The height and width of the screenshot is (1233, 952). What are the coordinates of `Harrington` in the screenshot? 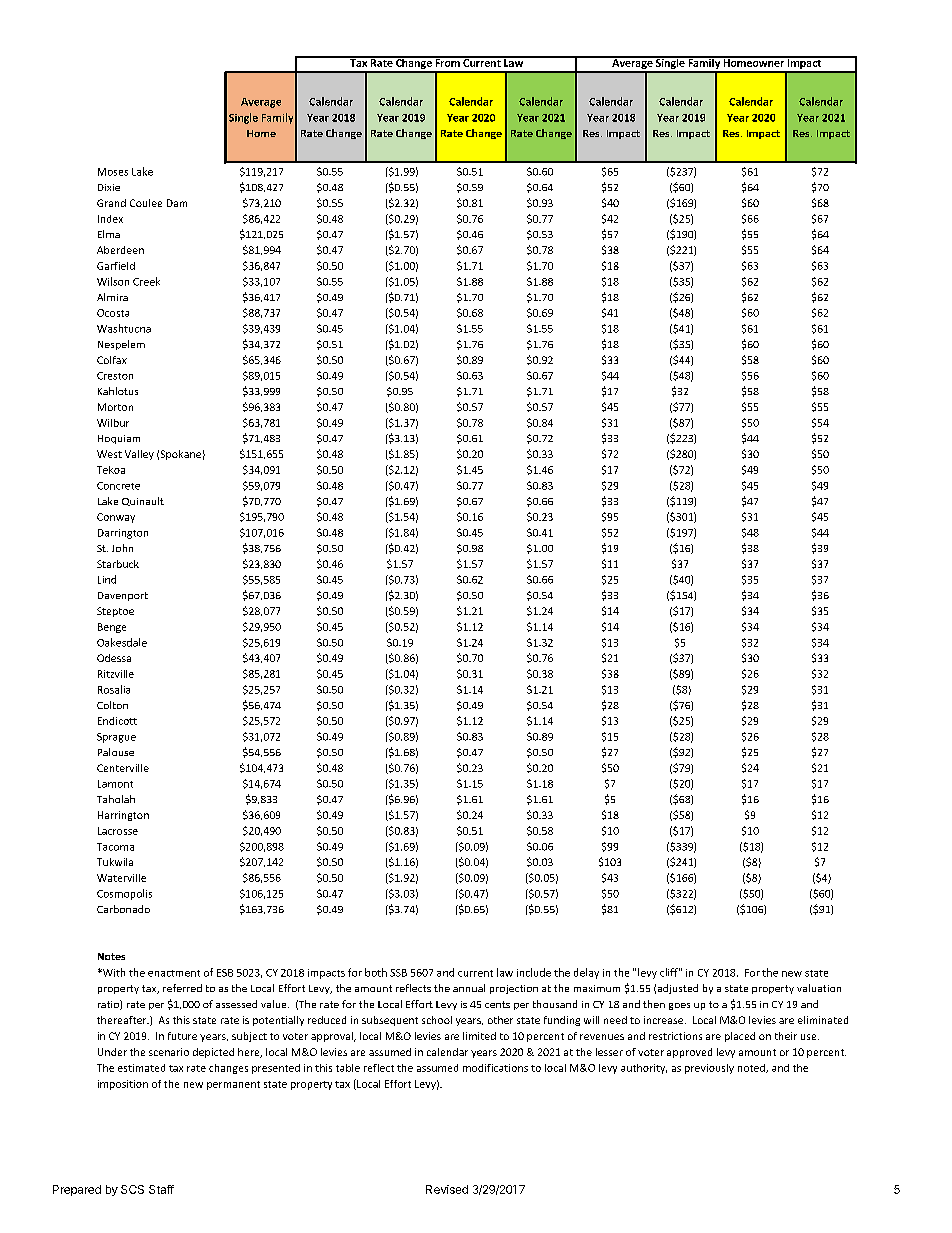 It's located at (123, 816).
